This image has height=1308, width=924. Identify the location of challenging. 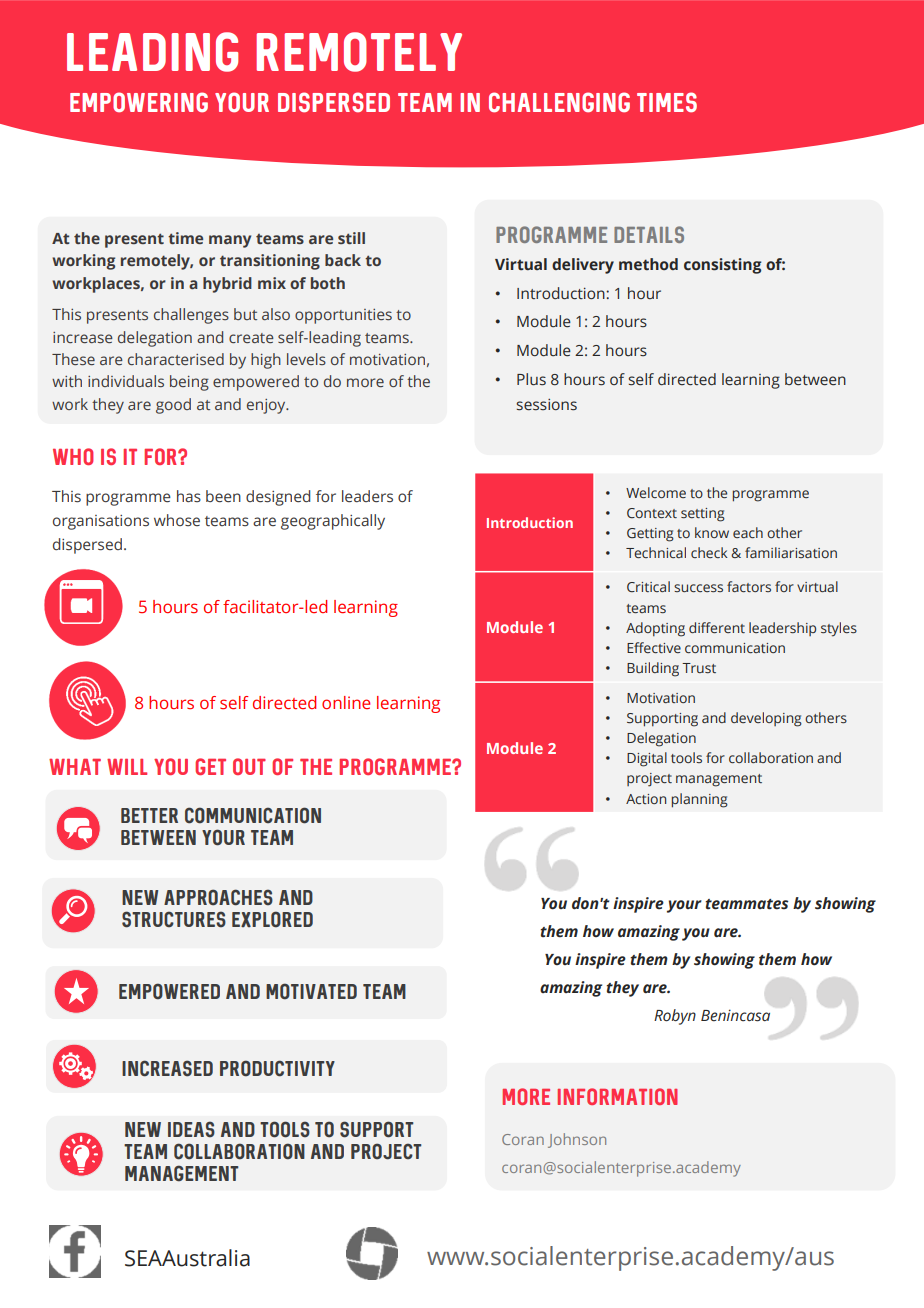
(559, 102).
